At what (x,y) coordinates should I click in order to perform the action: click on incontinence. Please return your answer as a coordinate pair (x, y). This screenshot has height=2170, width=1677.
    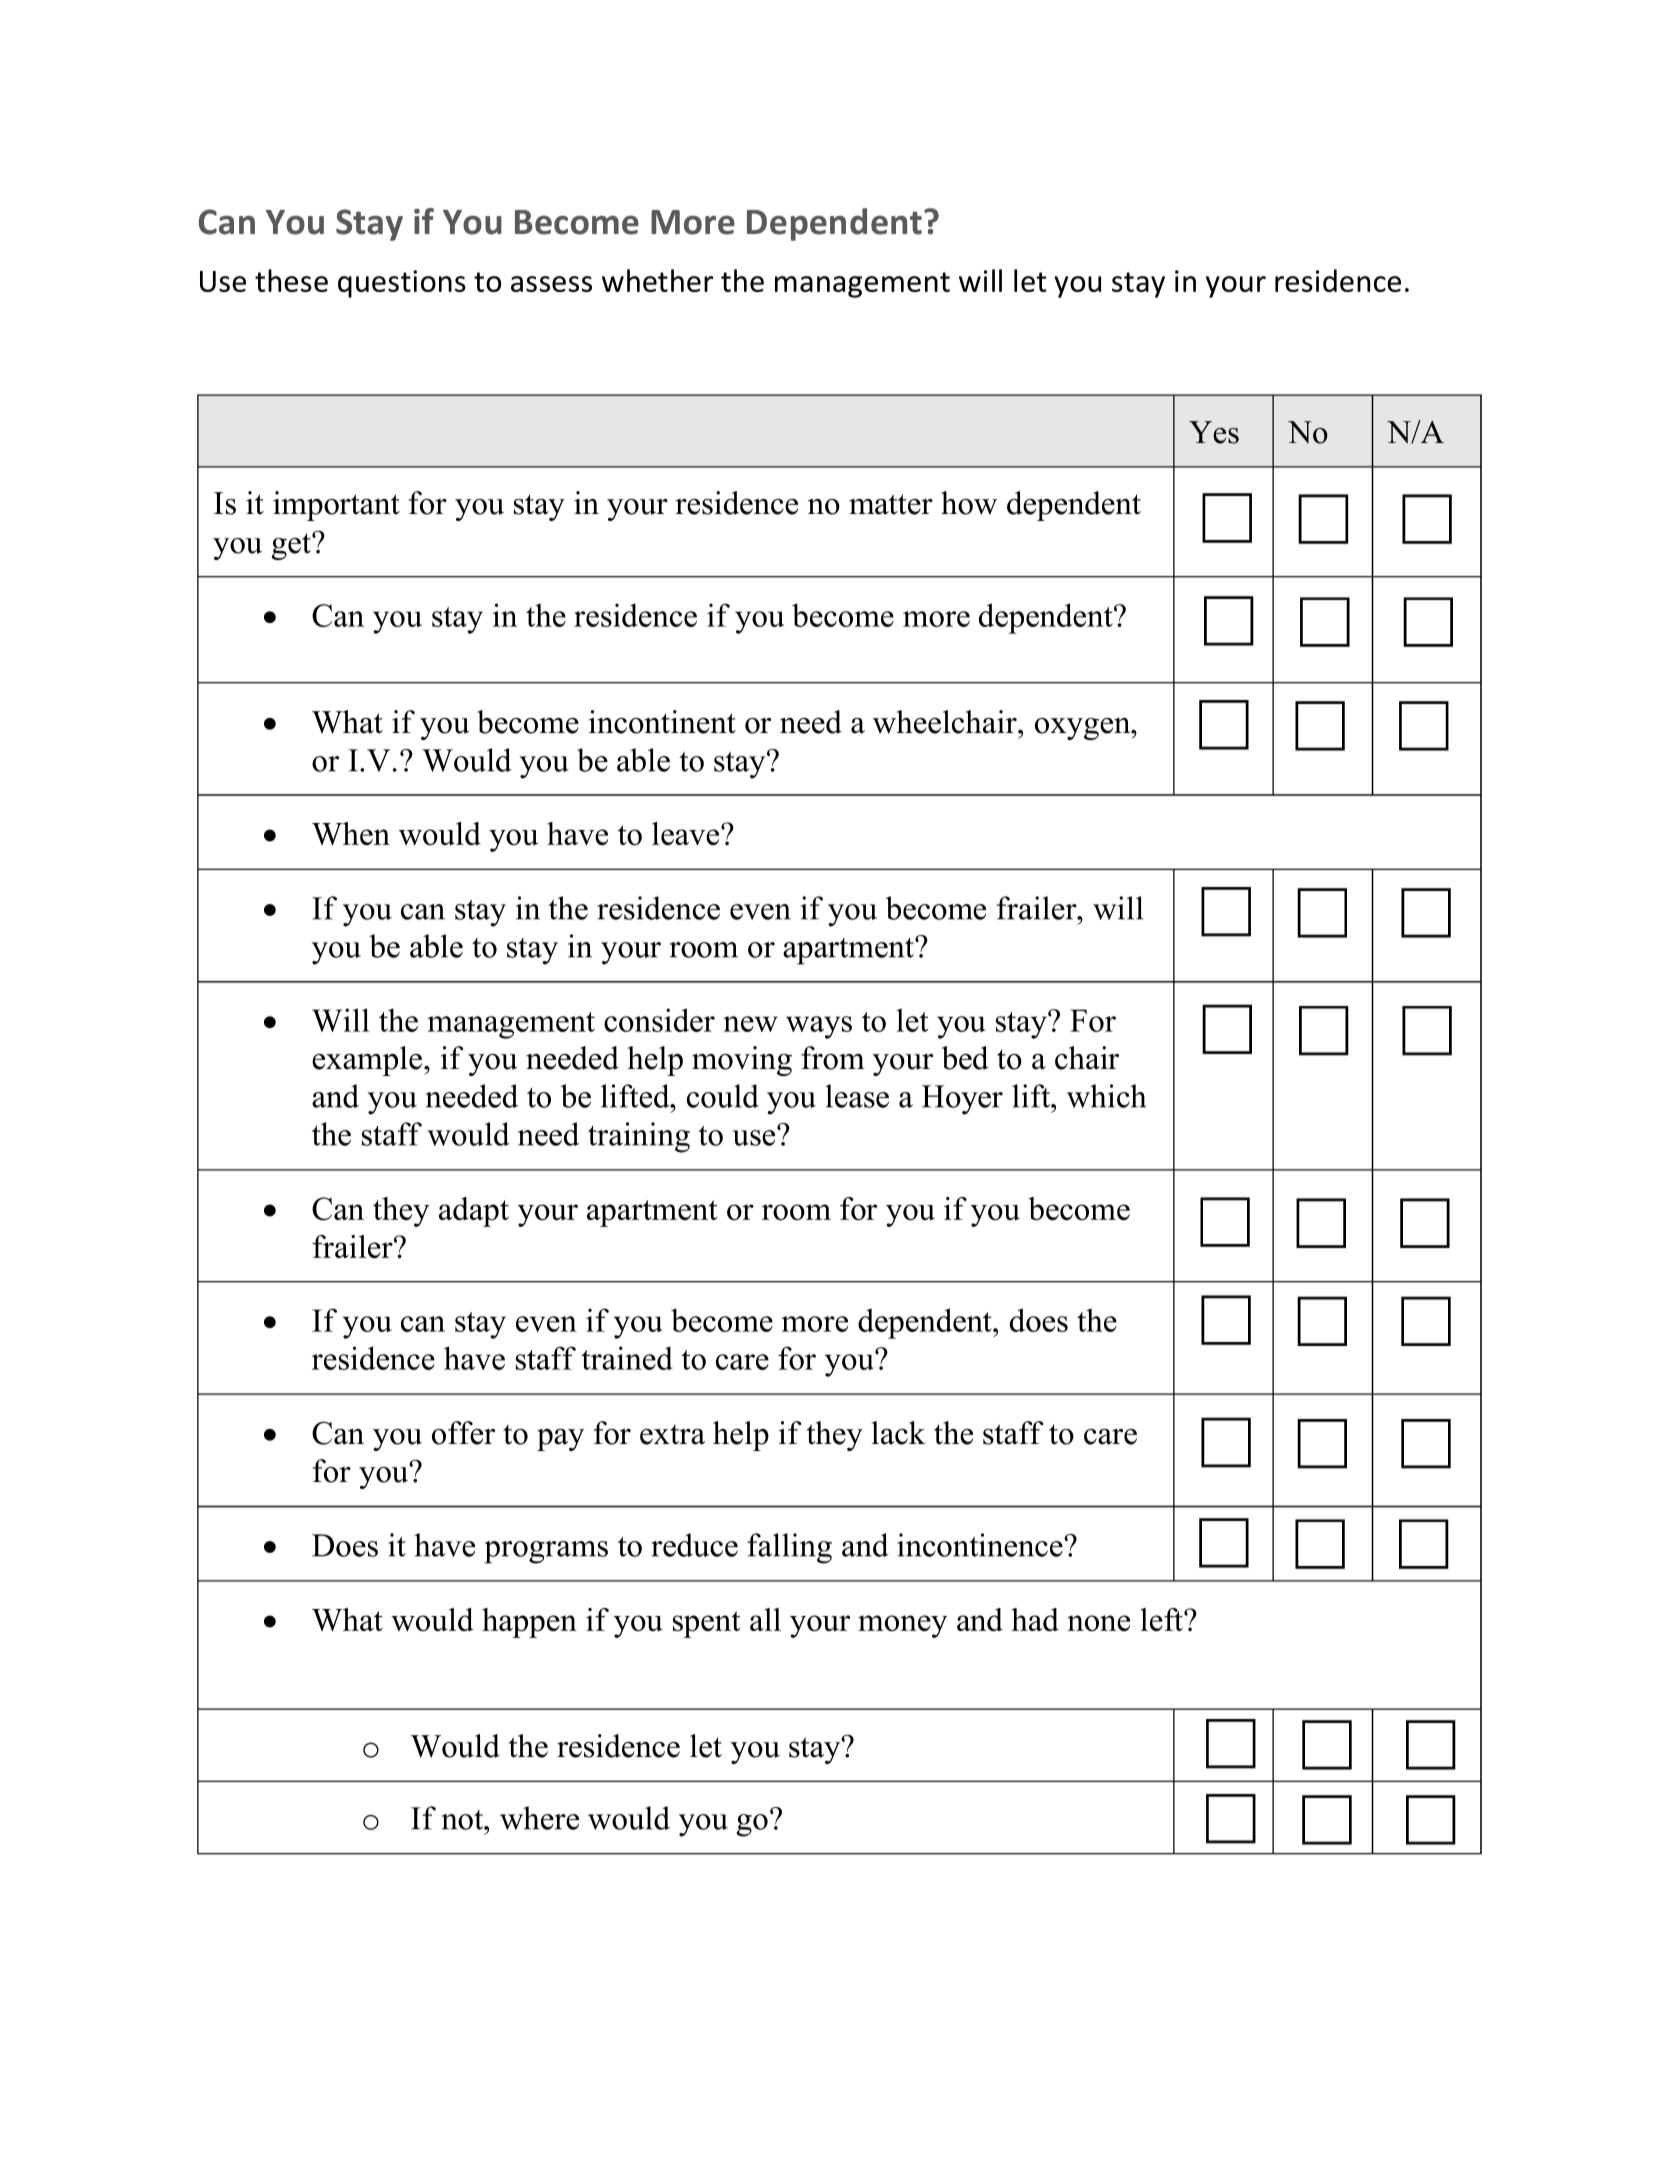
    Looking at the image, I should click on (981, 1545).
